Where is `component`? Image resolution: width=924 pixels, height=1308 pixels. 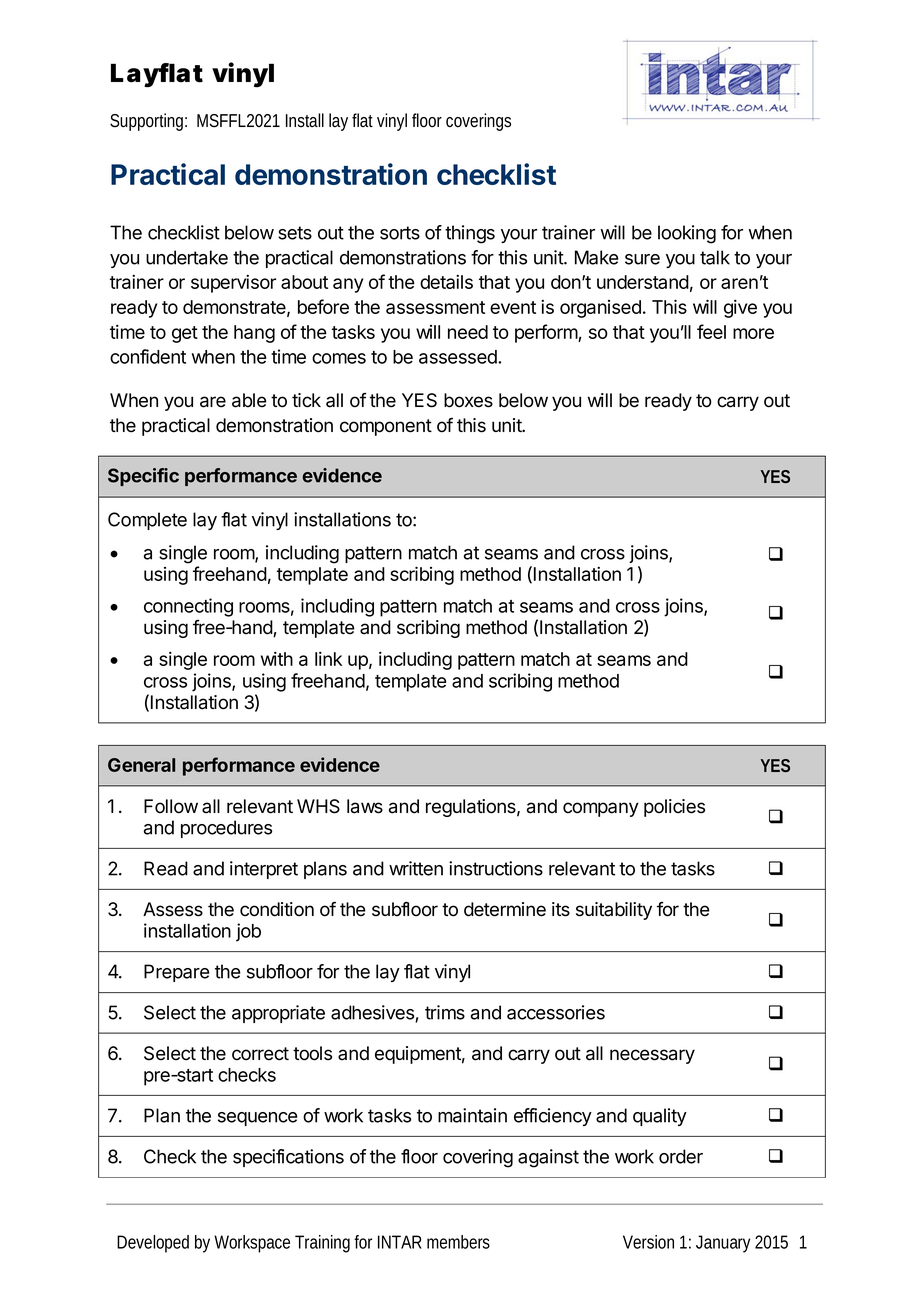 component is located at coordinates (386, 427).
